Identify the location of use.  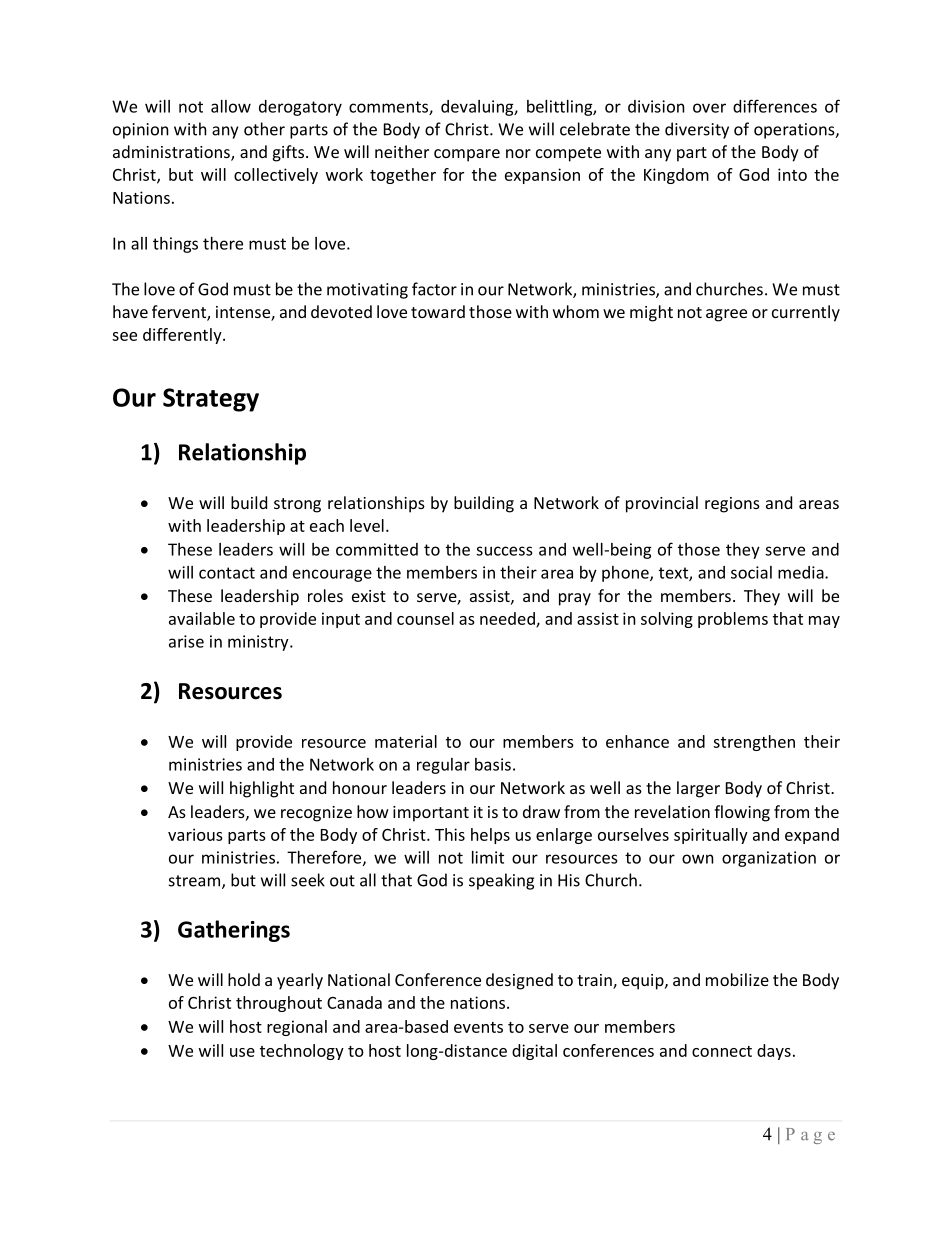
(242, 1052).
